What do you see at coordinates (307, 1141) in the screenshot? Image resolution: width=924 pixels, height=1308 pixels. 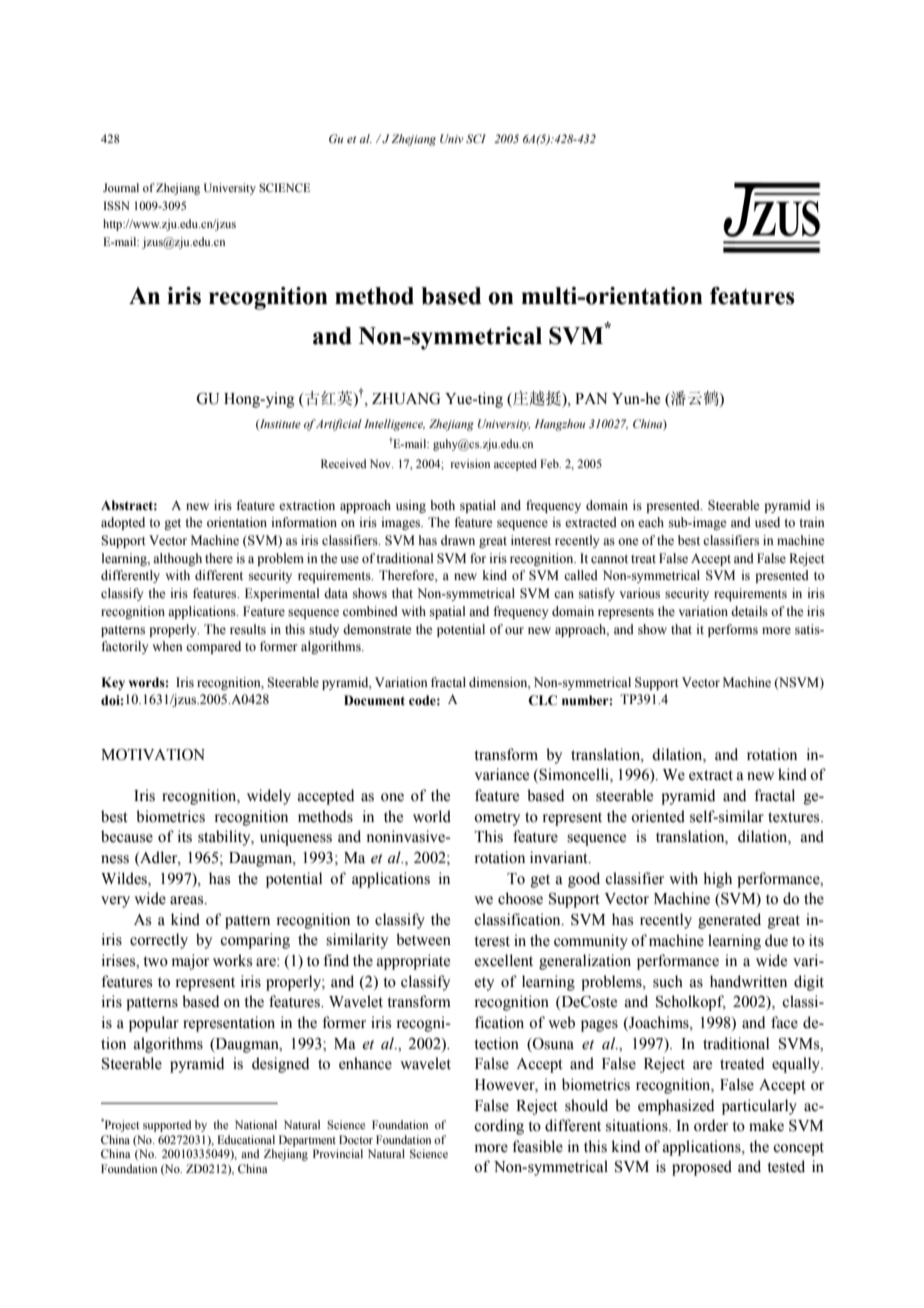 I see `Department` at bounding box center [307, 1141].
